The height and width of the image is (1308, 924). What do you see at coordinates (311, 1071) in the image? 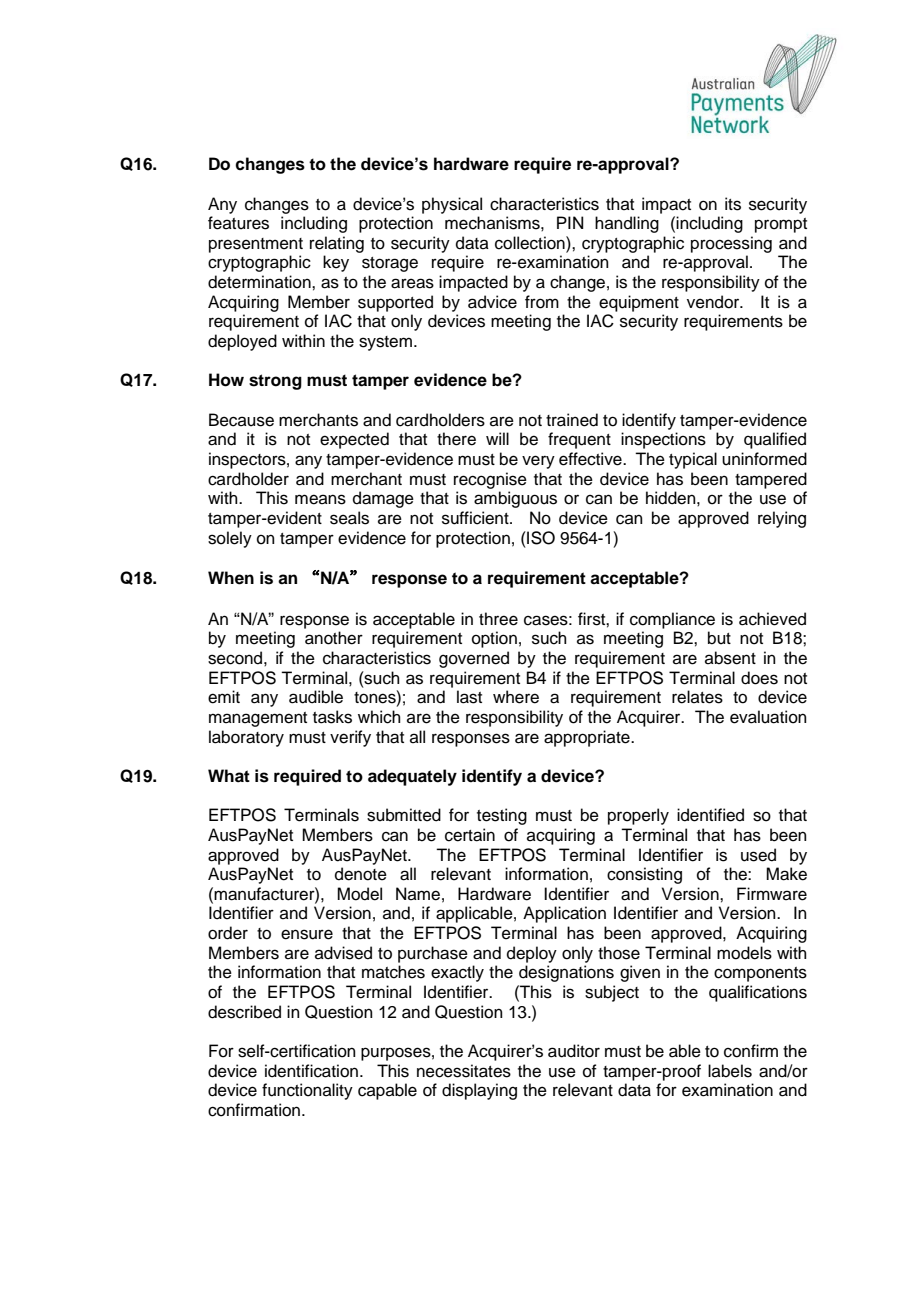
I see `identification` at bounding box center [311, 1071].
